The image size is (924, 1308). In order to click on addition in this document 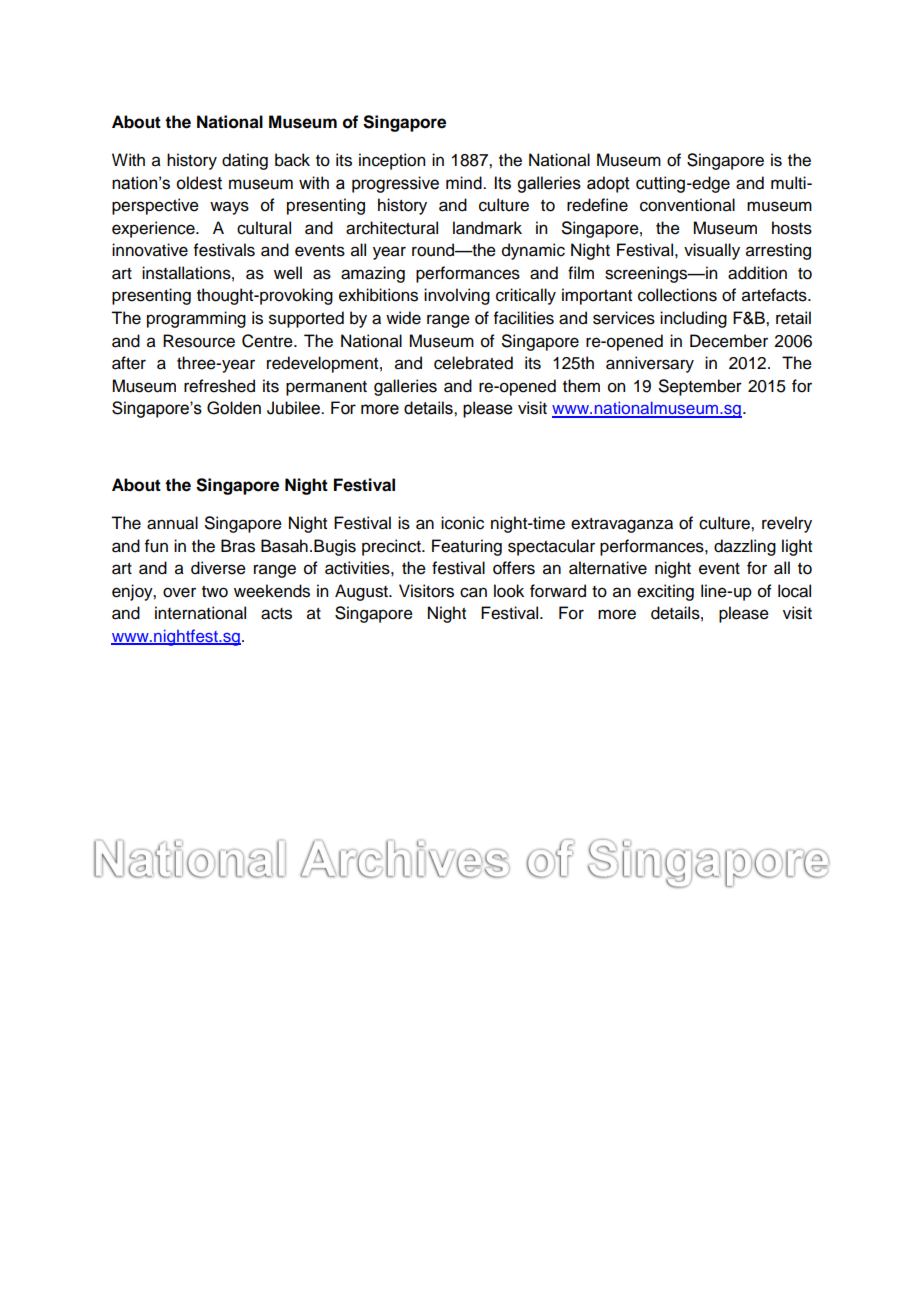, I will do `click(757, 273)`.
